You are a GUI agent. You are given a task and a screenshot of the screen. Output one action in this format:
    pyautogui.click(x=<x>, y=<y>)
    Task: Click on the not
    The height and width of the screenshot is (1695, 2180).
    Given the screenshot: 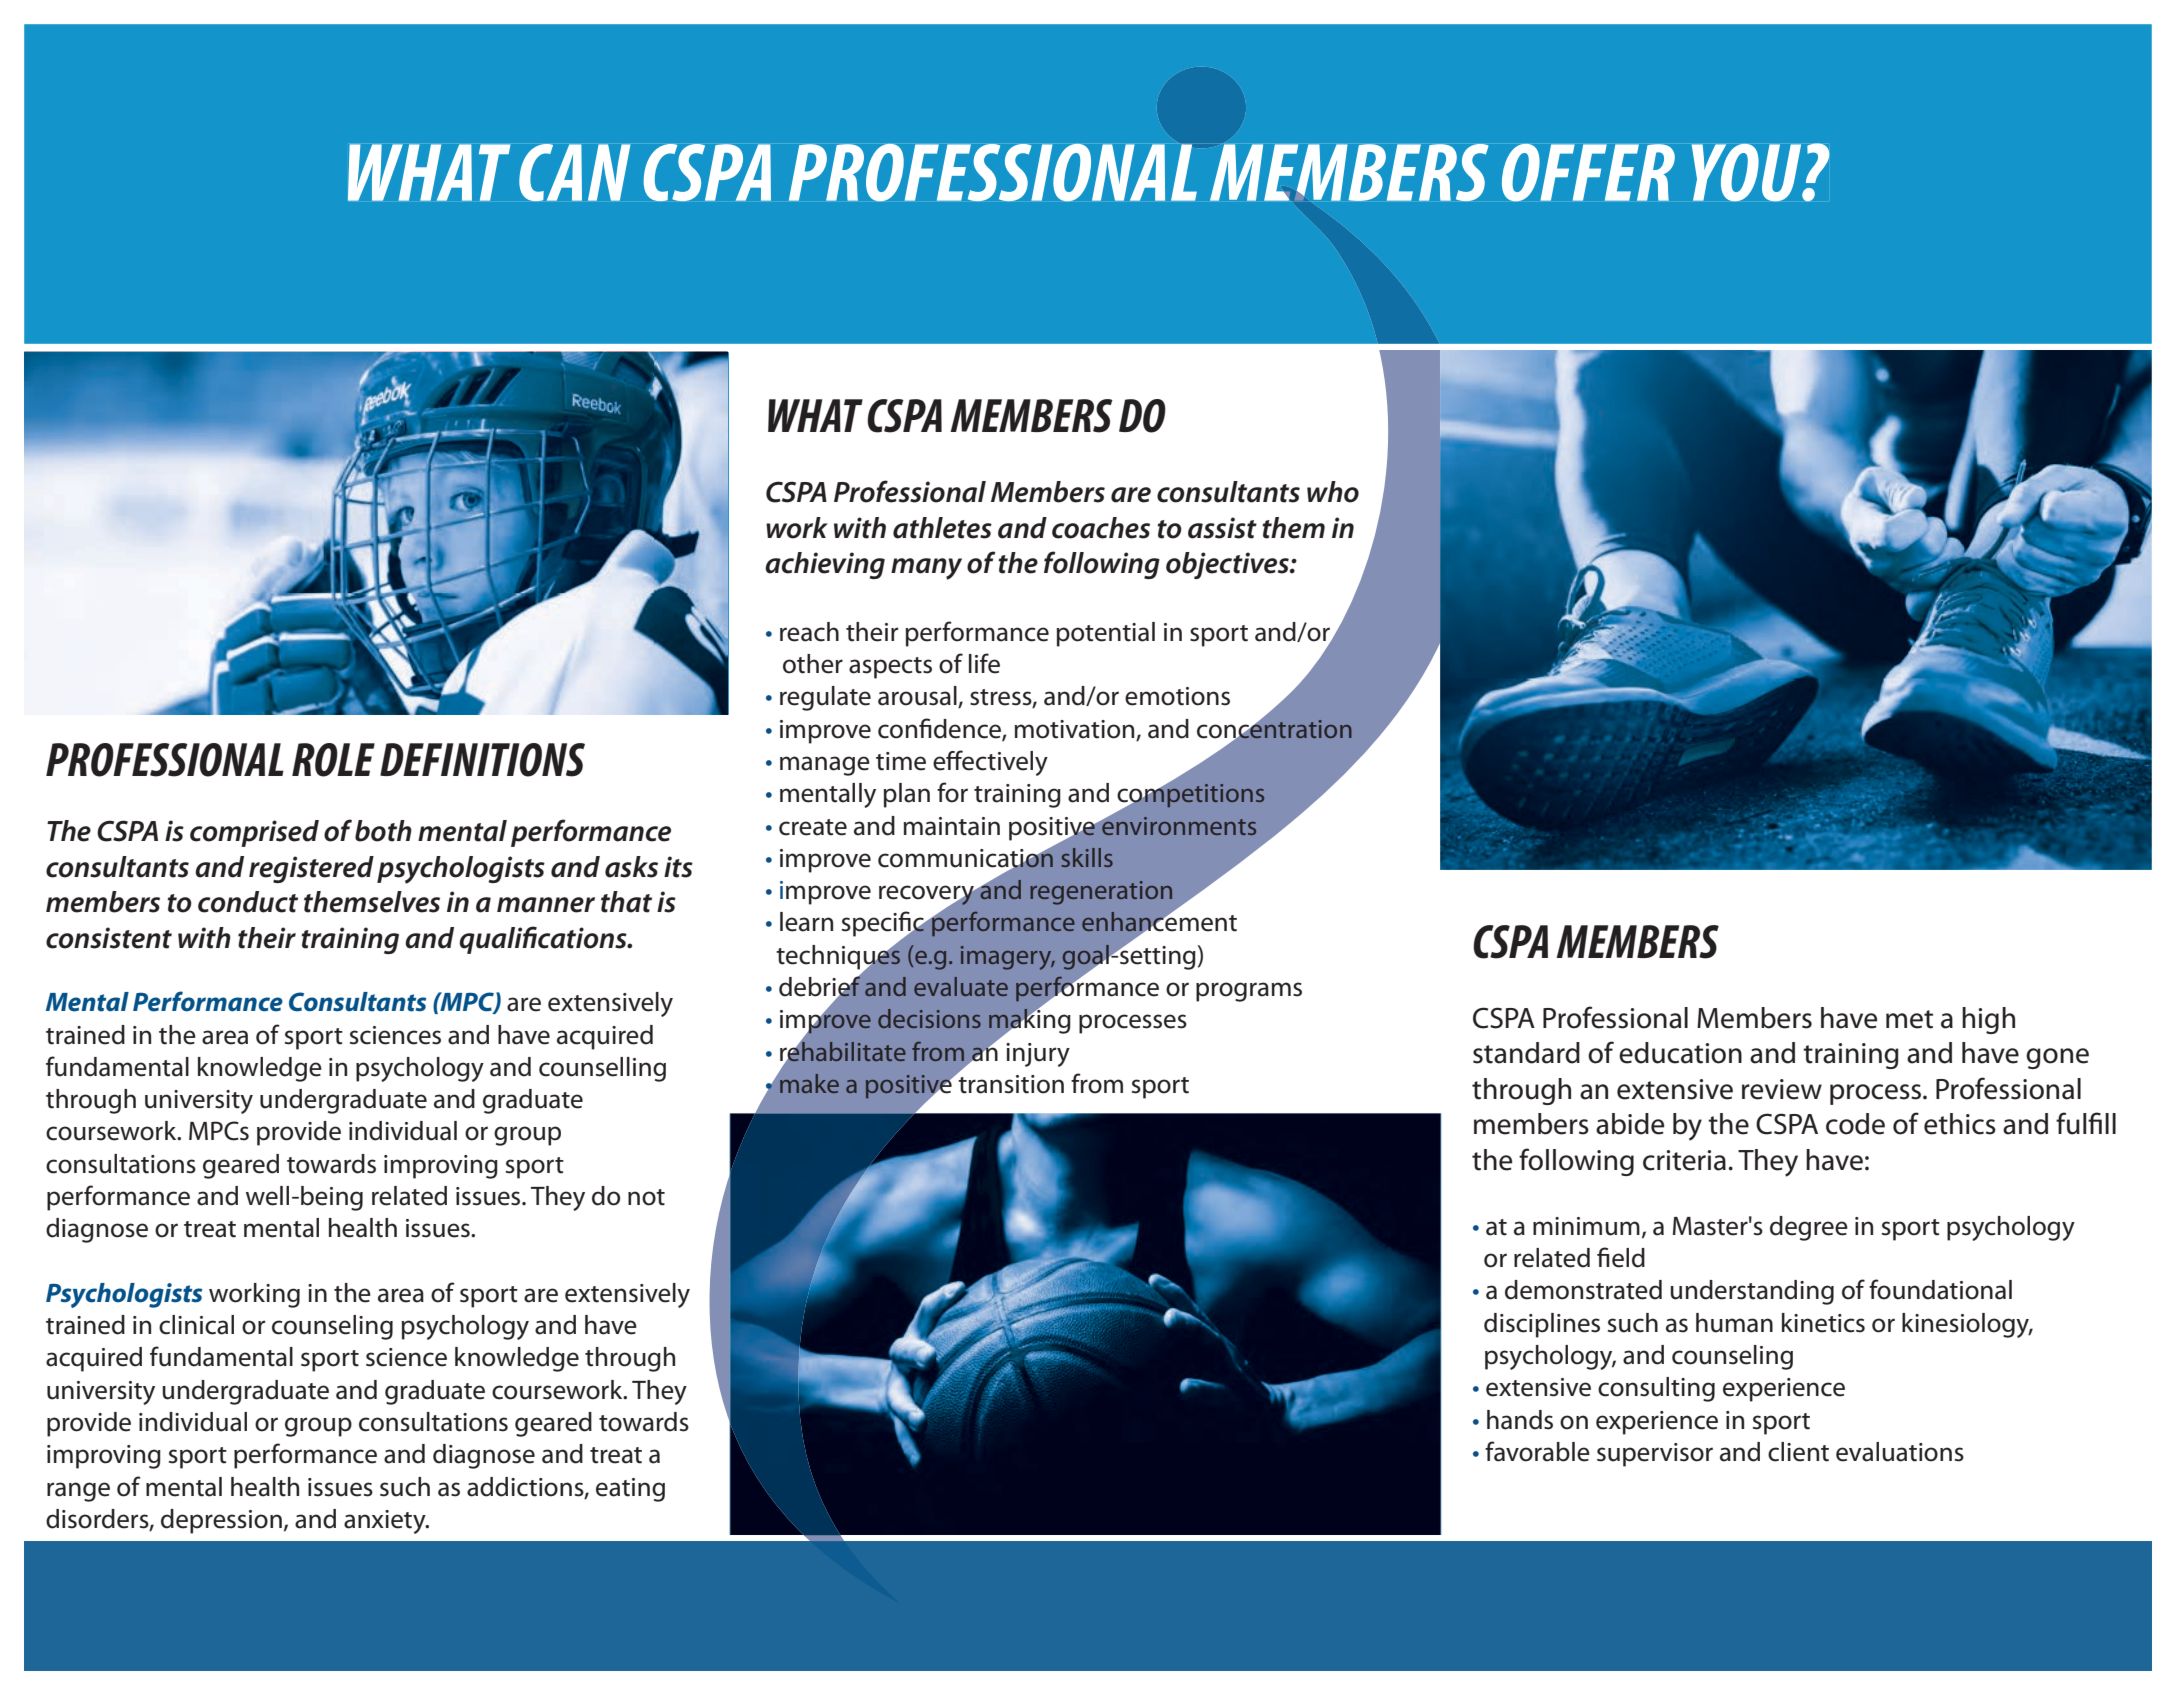 What is the action you would take?
    pyautogui.click(x=646, y=1197)
